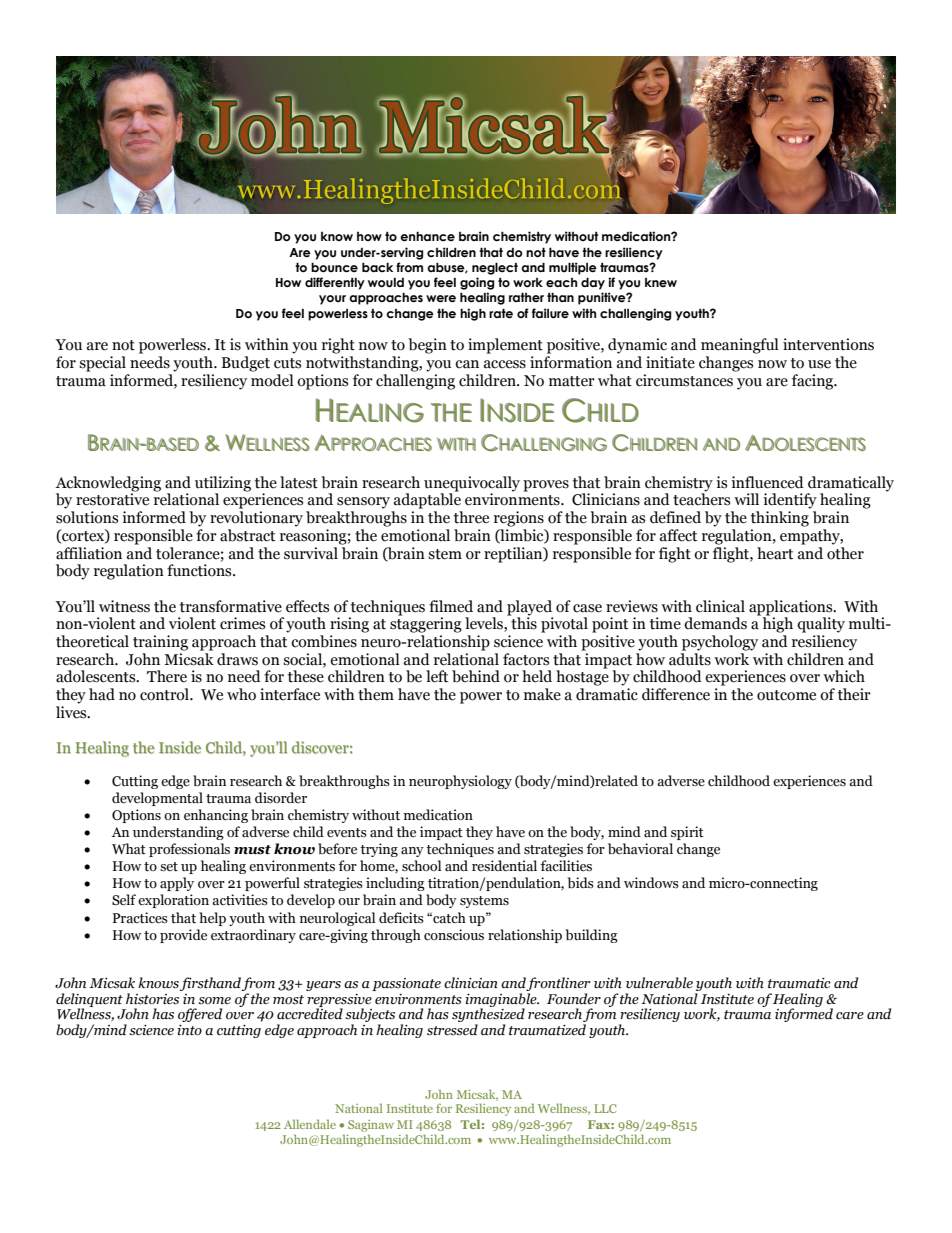 This screenshot has height=1233, width=952. What do you see at coordinates (661, 282) in the screenshot?
I see `knew` at bounding box center [661, 282].
